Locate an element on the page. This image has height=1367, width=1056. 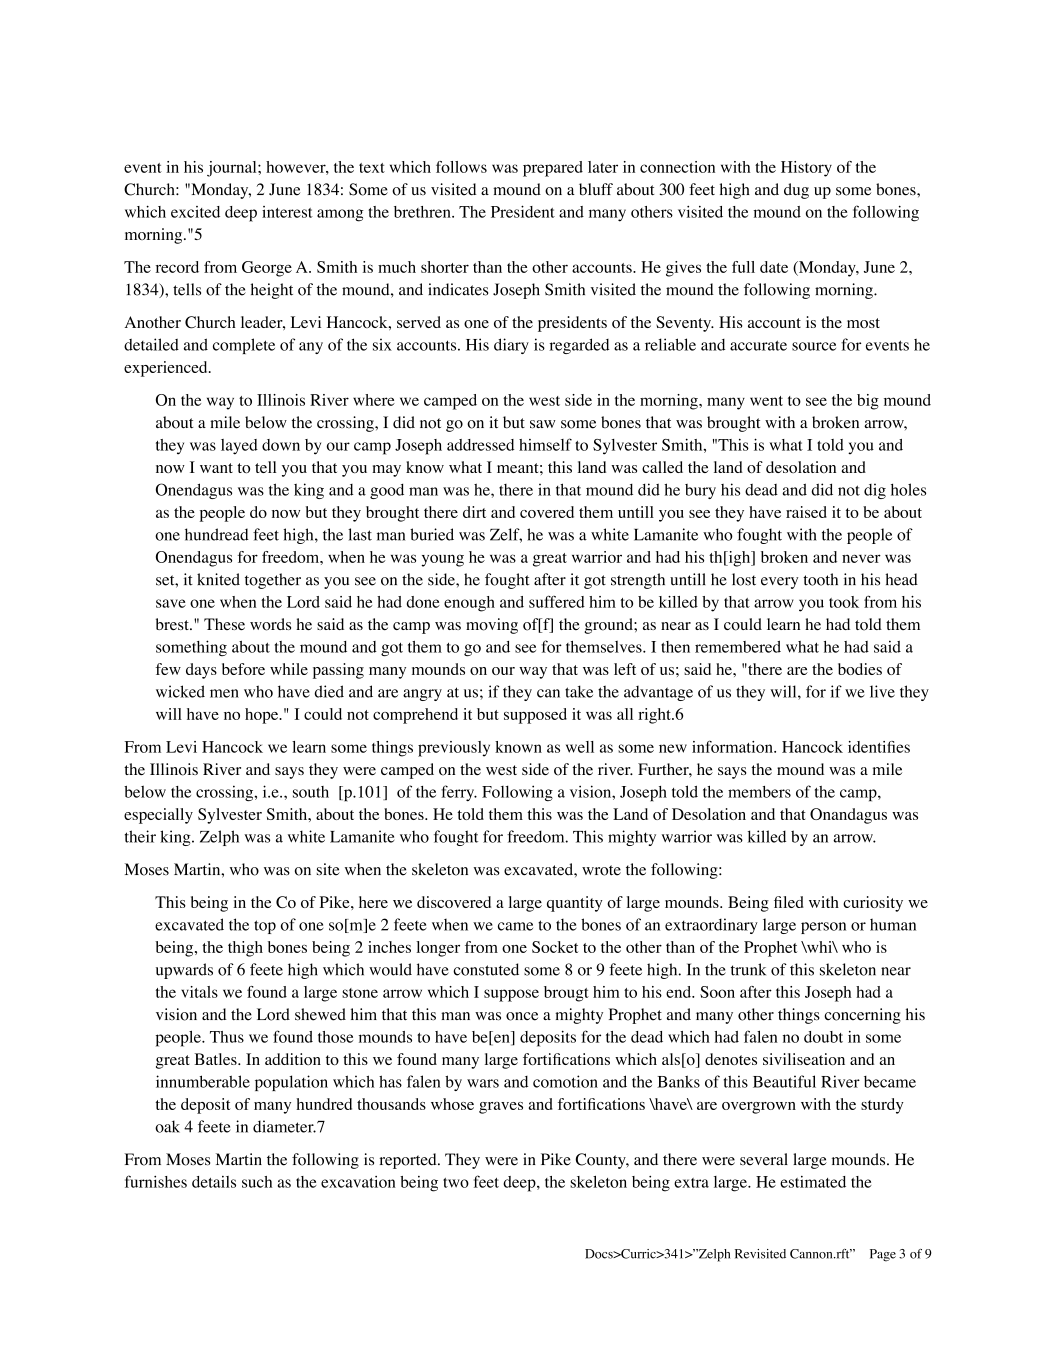
journal is located at coordinates (233, 169).
